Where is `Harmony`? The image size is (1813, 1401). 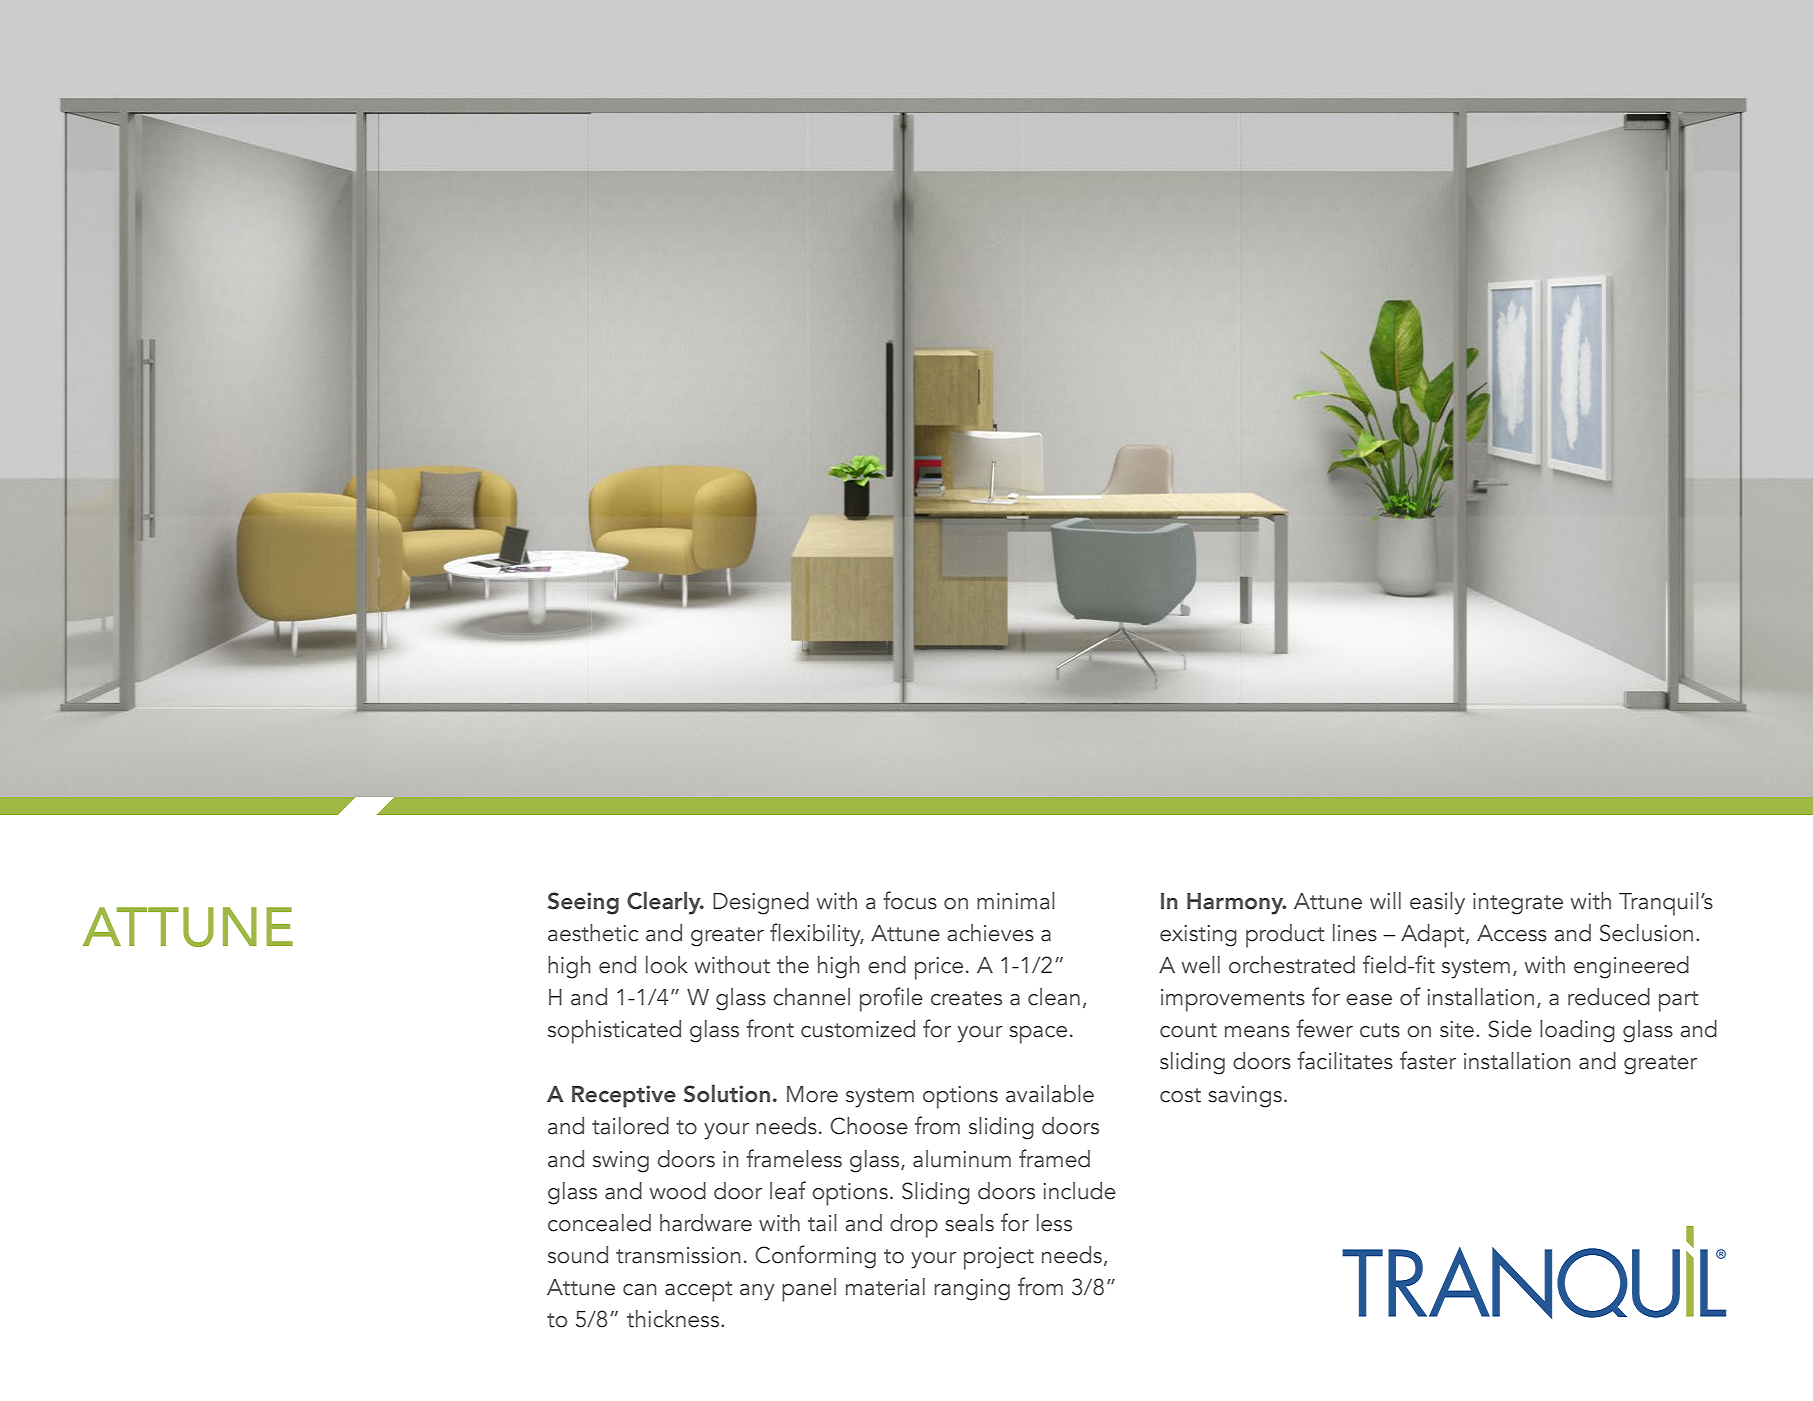
Harmony is located at coordinates (1236, 904).
